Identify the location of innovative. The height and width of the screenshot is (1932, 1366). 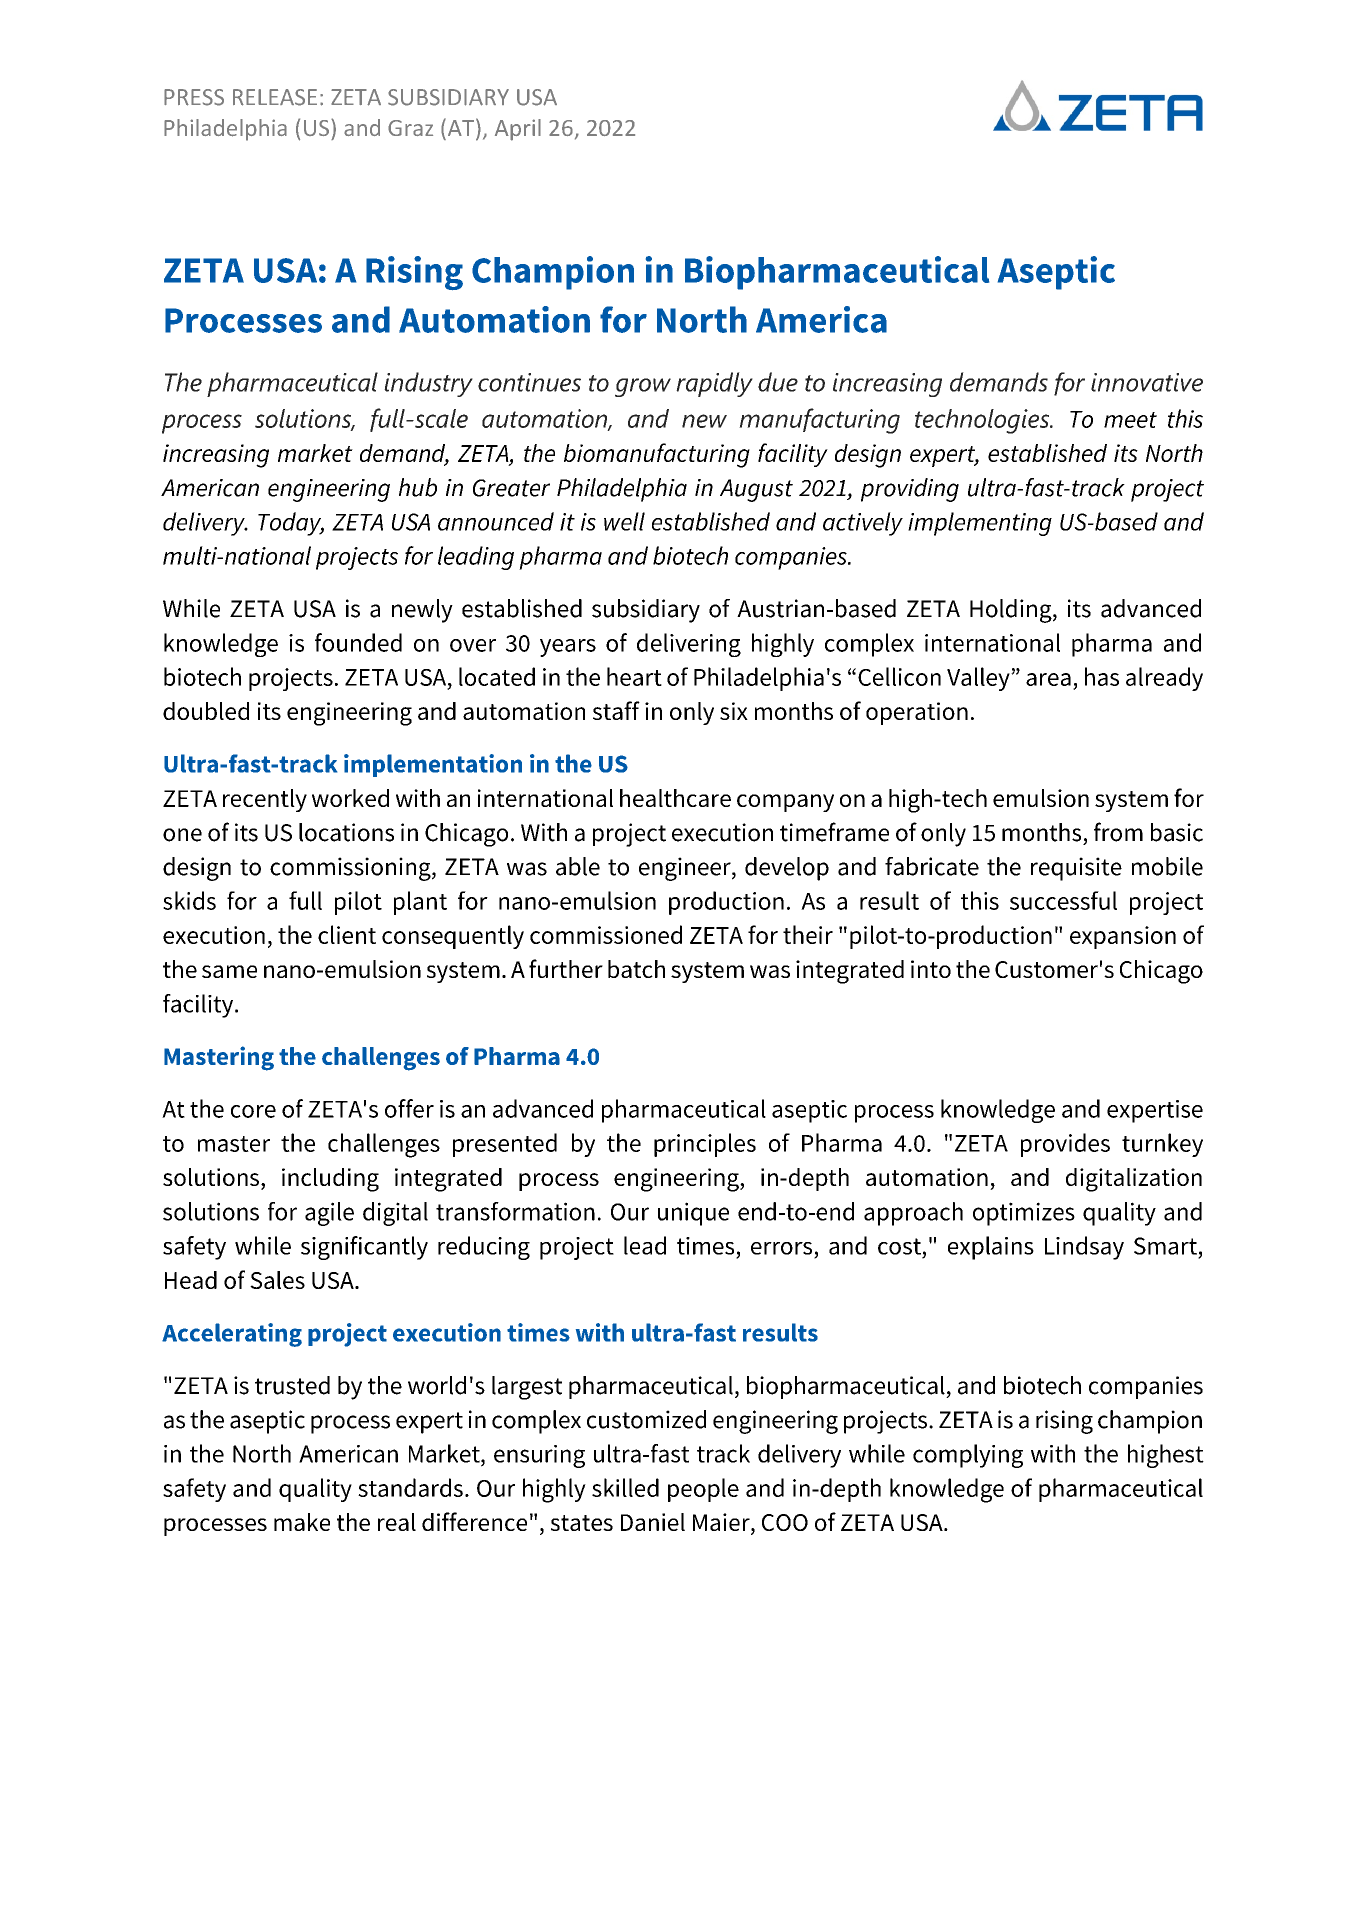
(1147, 382).
